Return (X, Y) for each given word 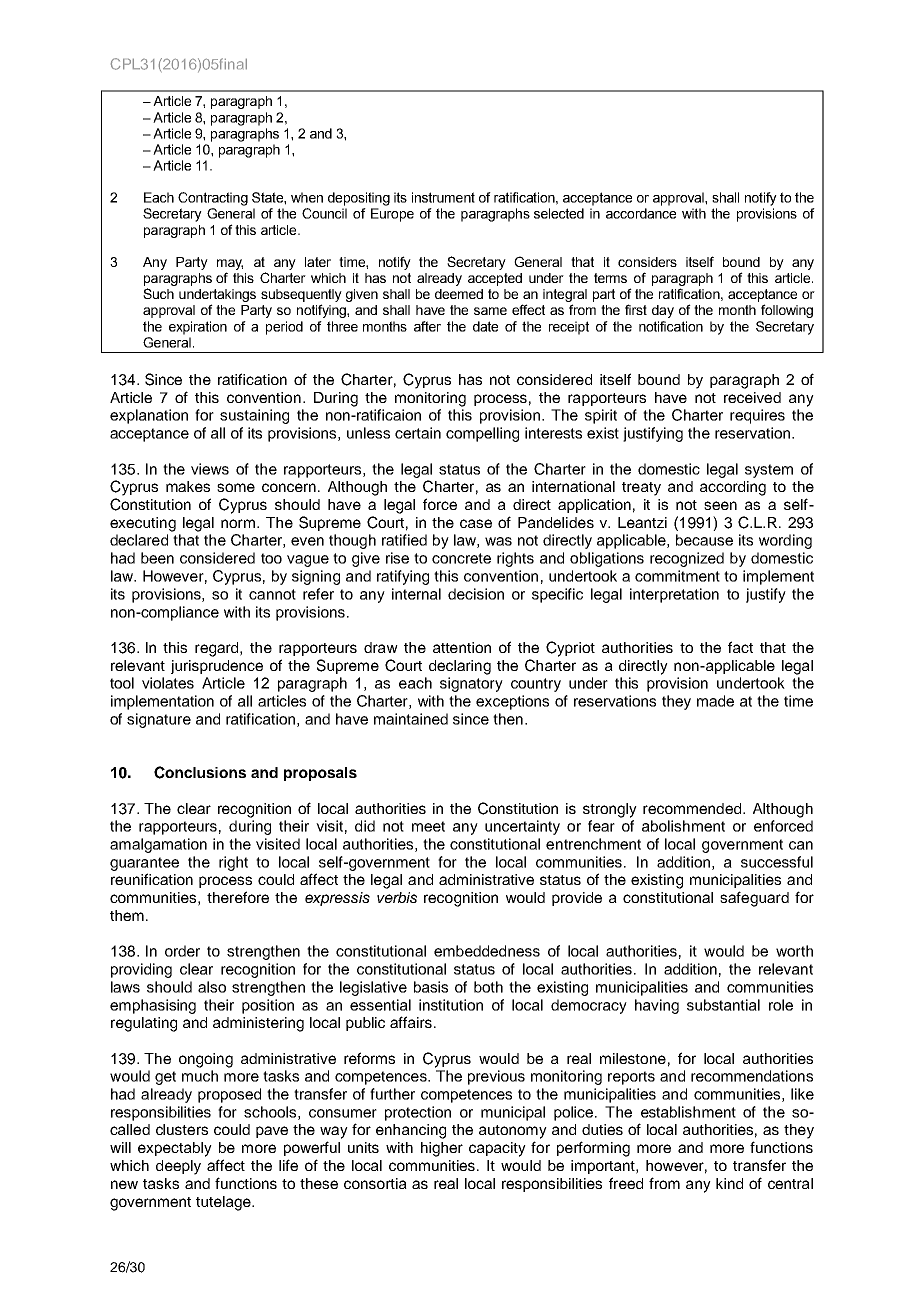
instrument (443, 197)
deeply (178, 1167)
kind (729, 1183)
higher (442, 1149)
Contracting (213, 199)
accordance (641, 213)
